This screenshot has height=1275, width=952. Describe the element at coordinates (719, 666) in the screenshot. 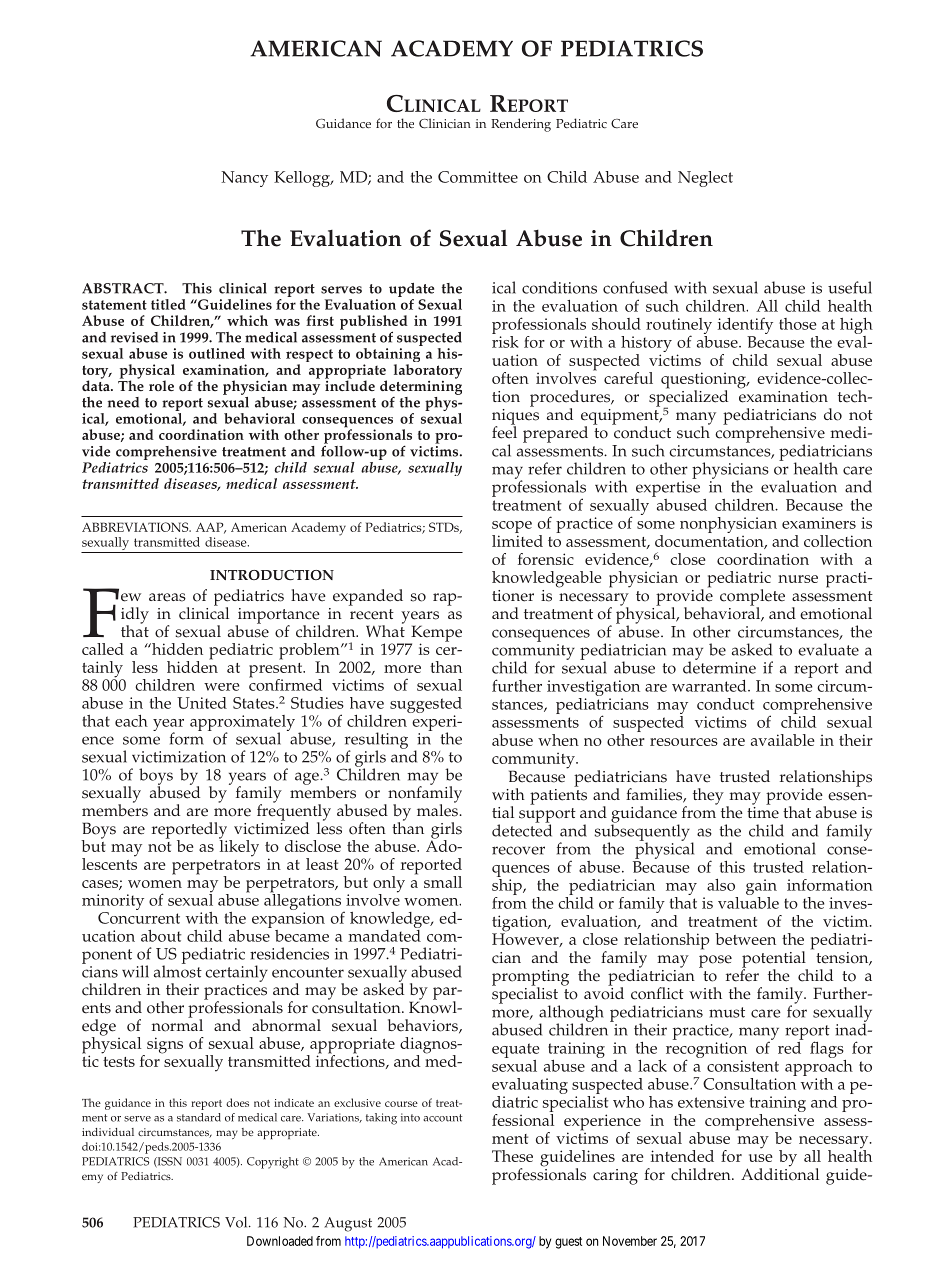

I see `determine` at that location.
